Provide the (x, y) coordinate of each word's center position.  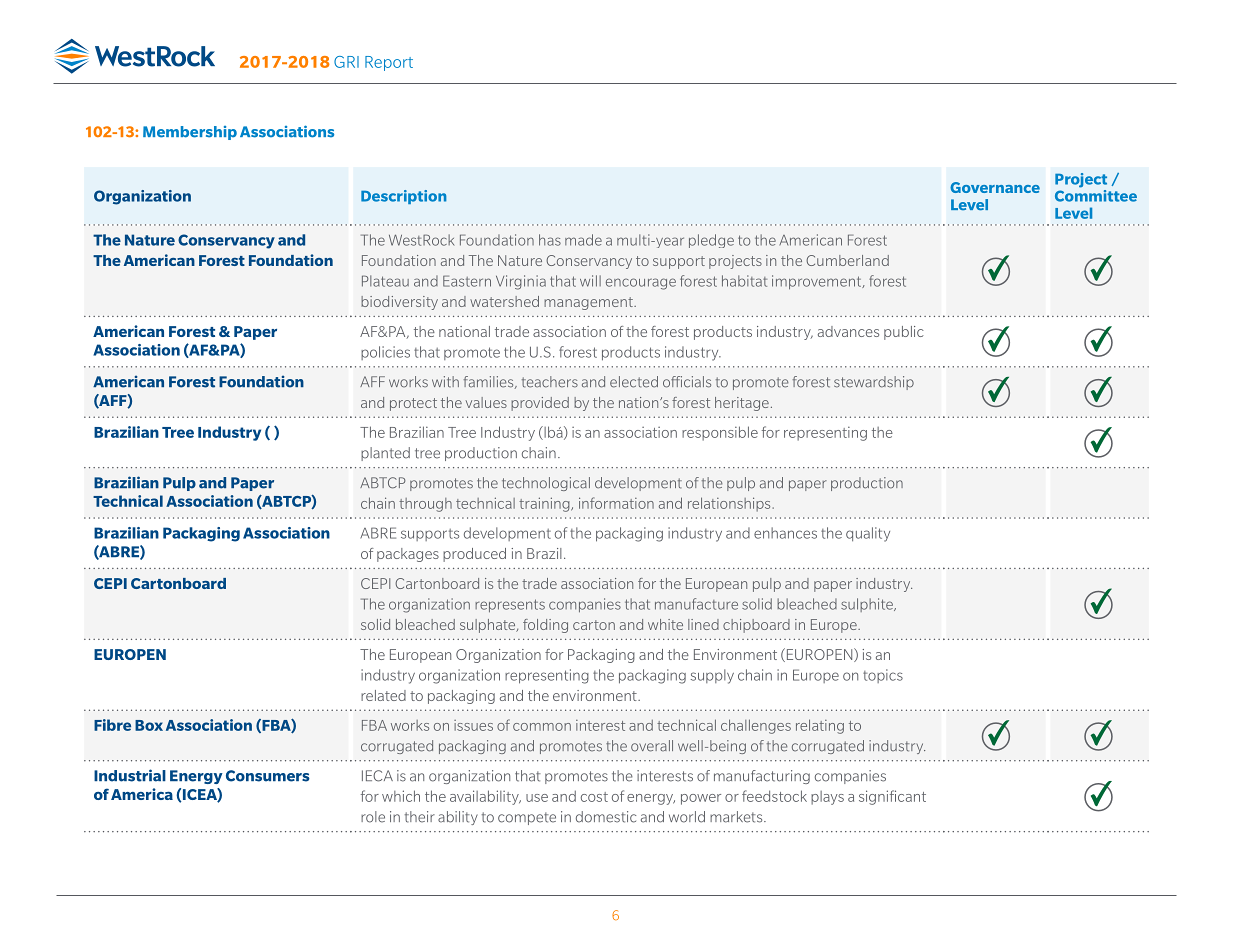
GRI (346, 62)
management (589, 303)
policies (385, 353)
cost (594, 797)
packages (408, 555)
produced (474, 555)
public (904, 333)
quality (868, 534)
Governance (995, 187)
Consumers (268, 776)
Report (389, 63)
